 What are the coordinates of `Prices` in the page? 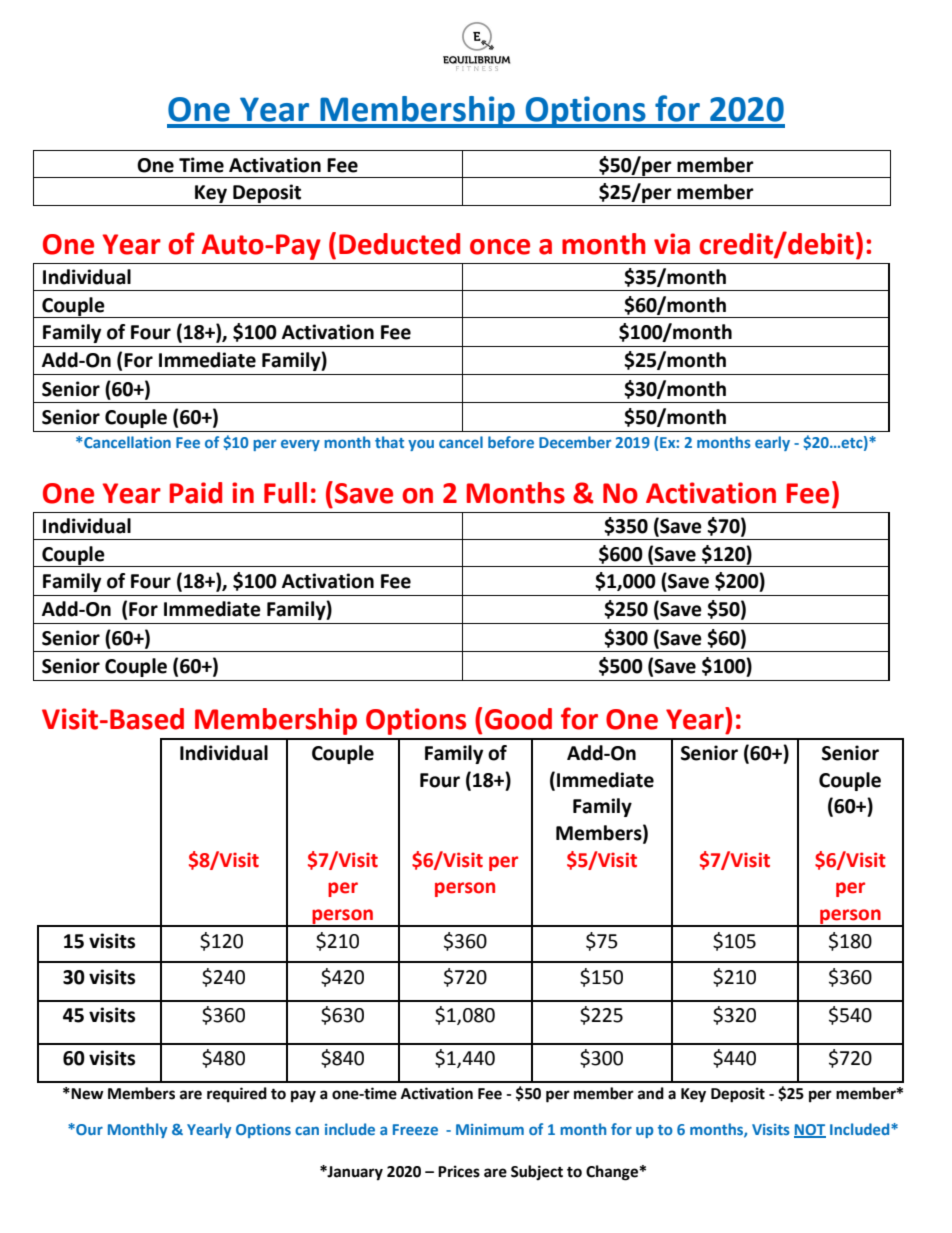 It's located at (459, 1171).
